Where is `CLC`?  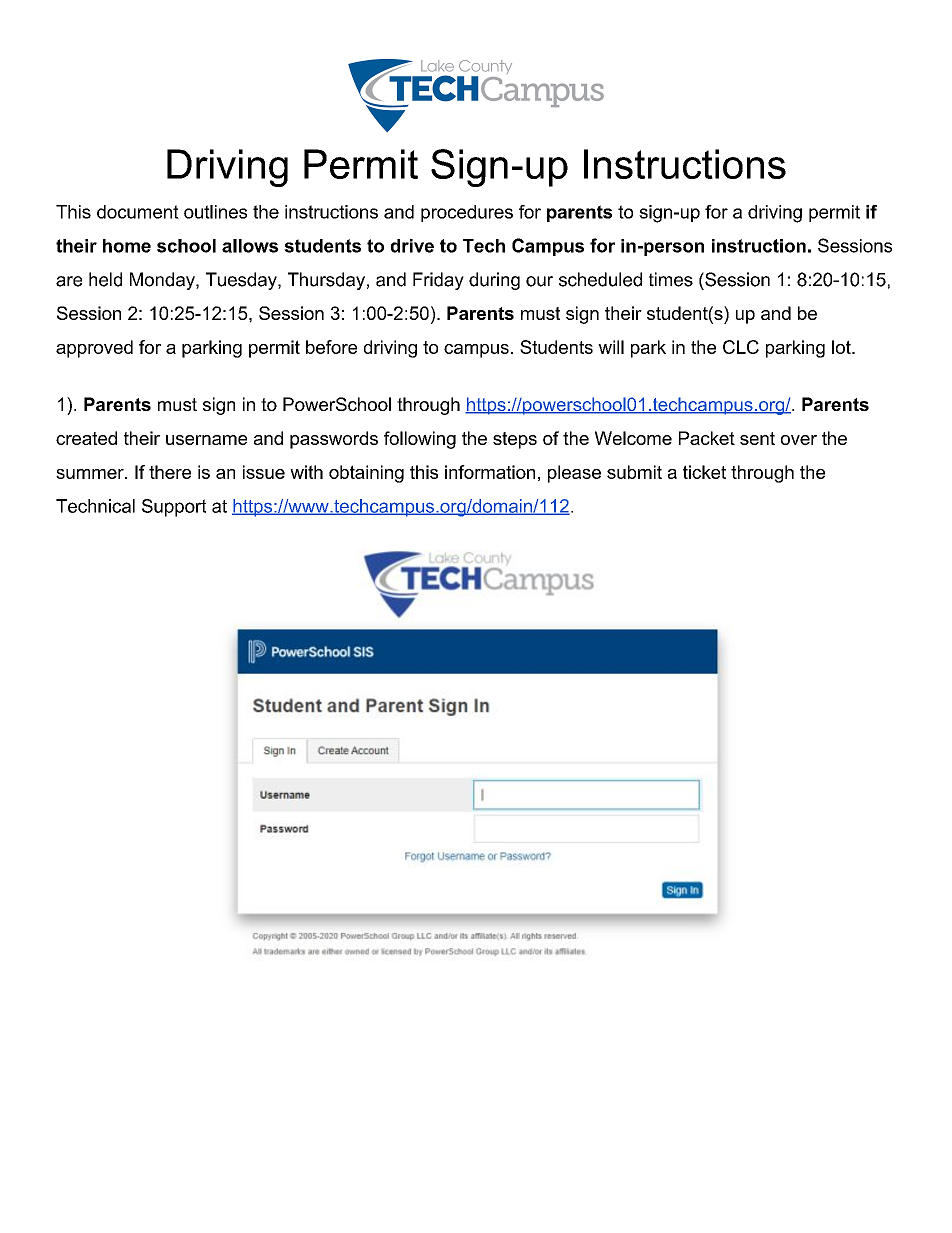 CLC is located at coordinates (741, 347).
